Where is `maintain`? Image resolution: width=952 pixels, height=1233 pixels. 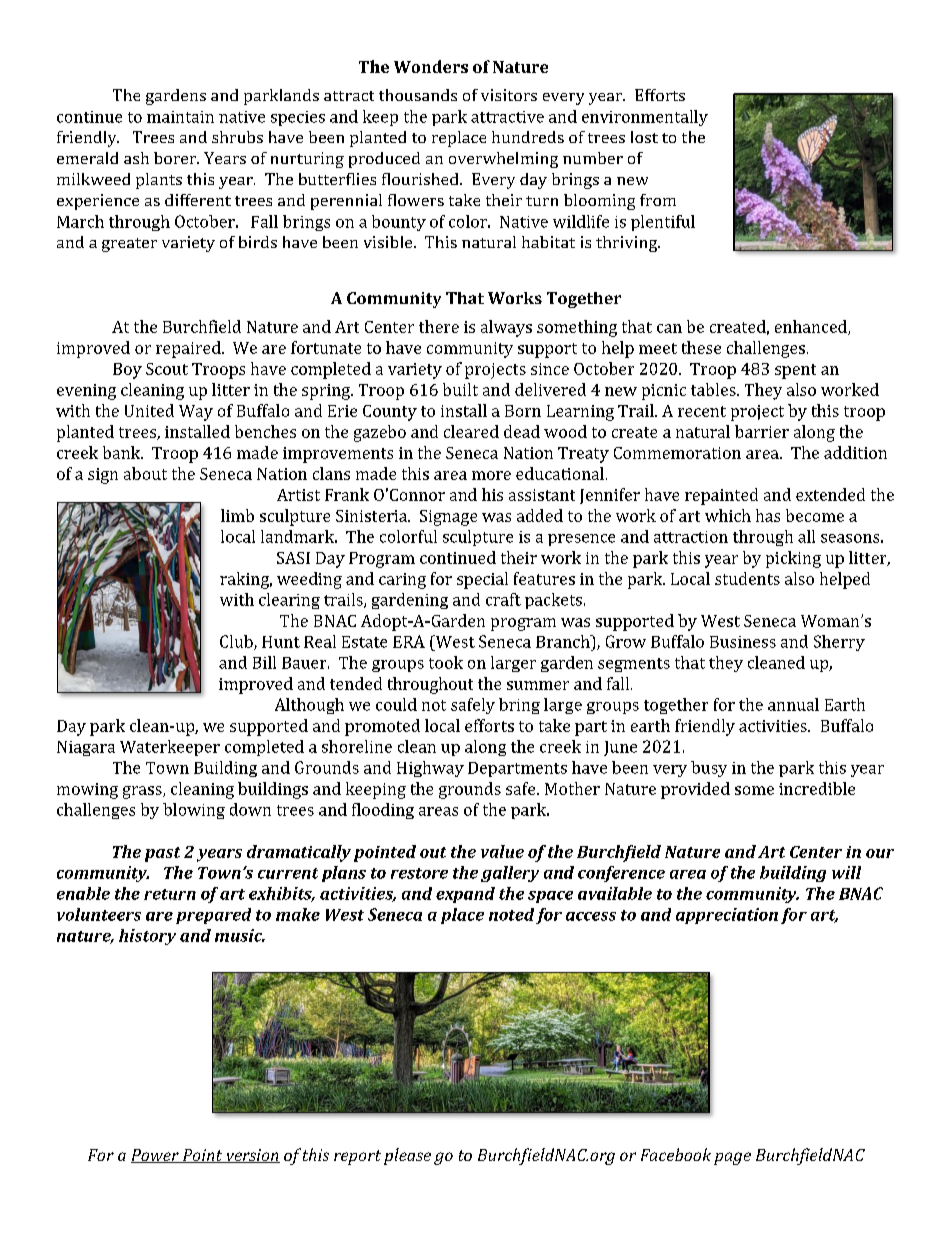
maintain is located at coordinates (180, 117).
